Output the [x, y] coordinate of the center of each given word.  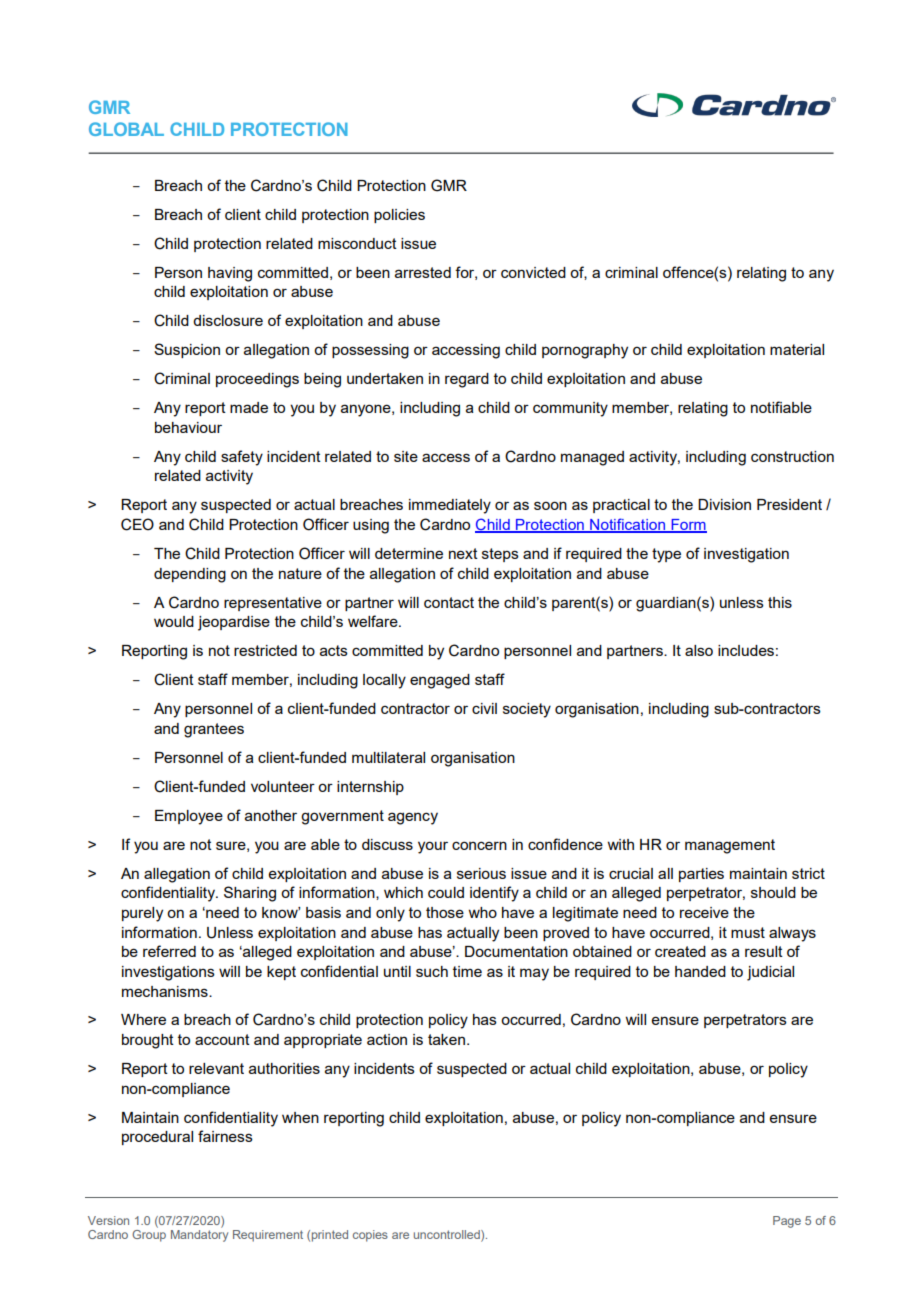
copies [370, 1236]
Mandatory [199, 1236]
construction [792, 456]
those [445, 912]
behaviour [188, 427]
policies [399, 216]
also [699, 650]
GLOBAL [126, 129]
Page [787, 1222]
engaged [440, 681]
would [174, 621]
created [680, 951]
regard [467, 380]
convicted [533, 272]
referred [169, 951]
